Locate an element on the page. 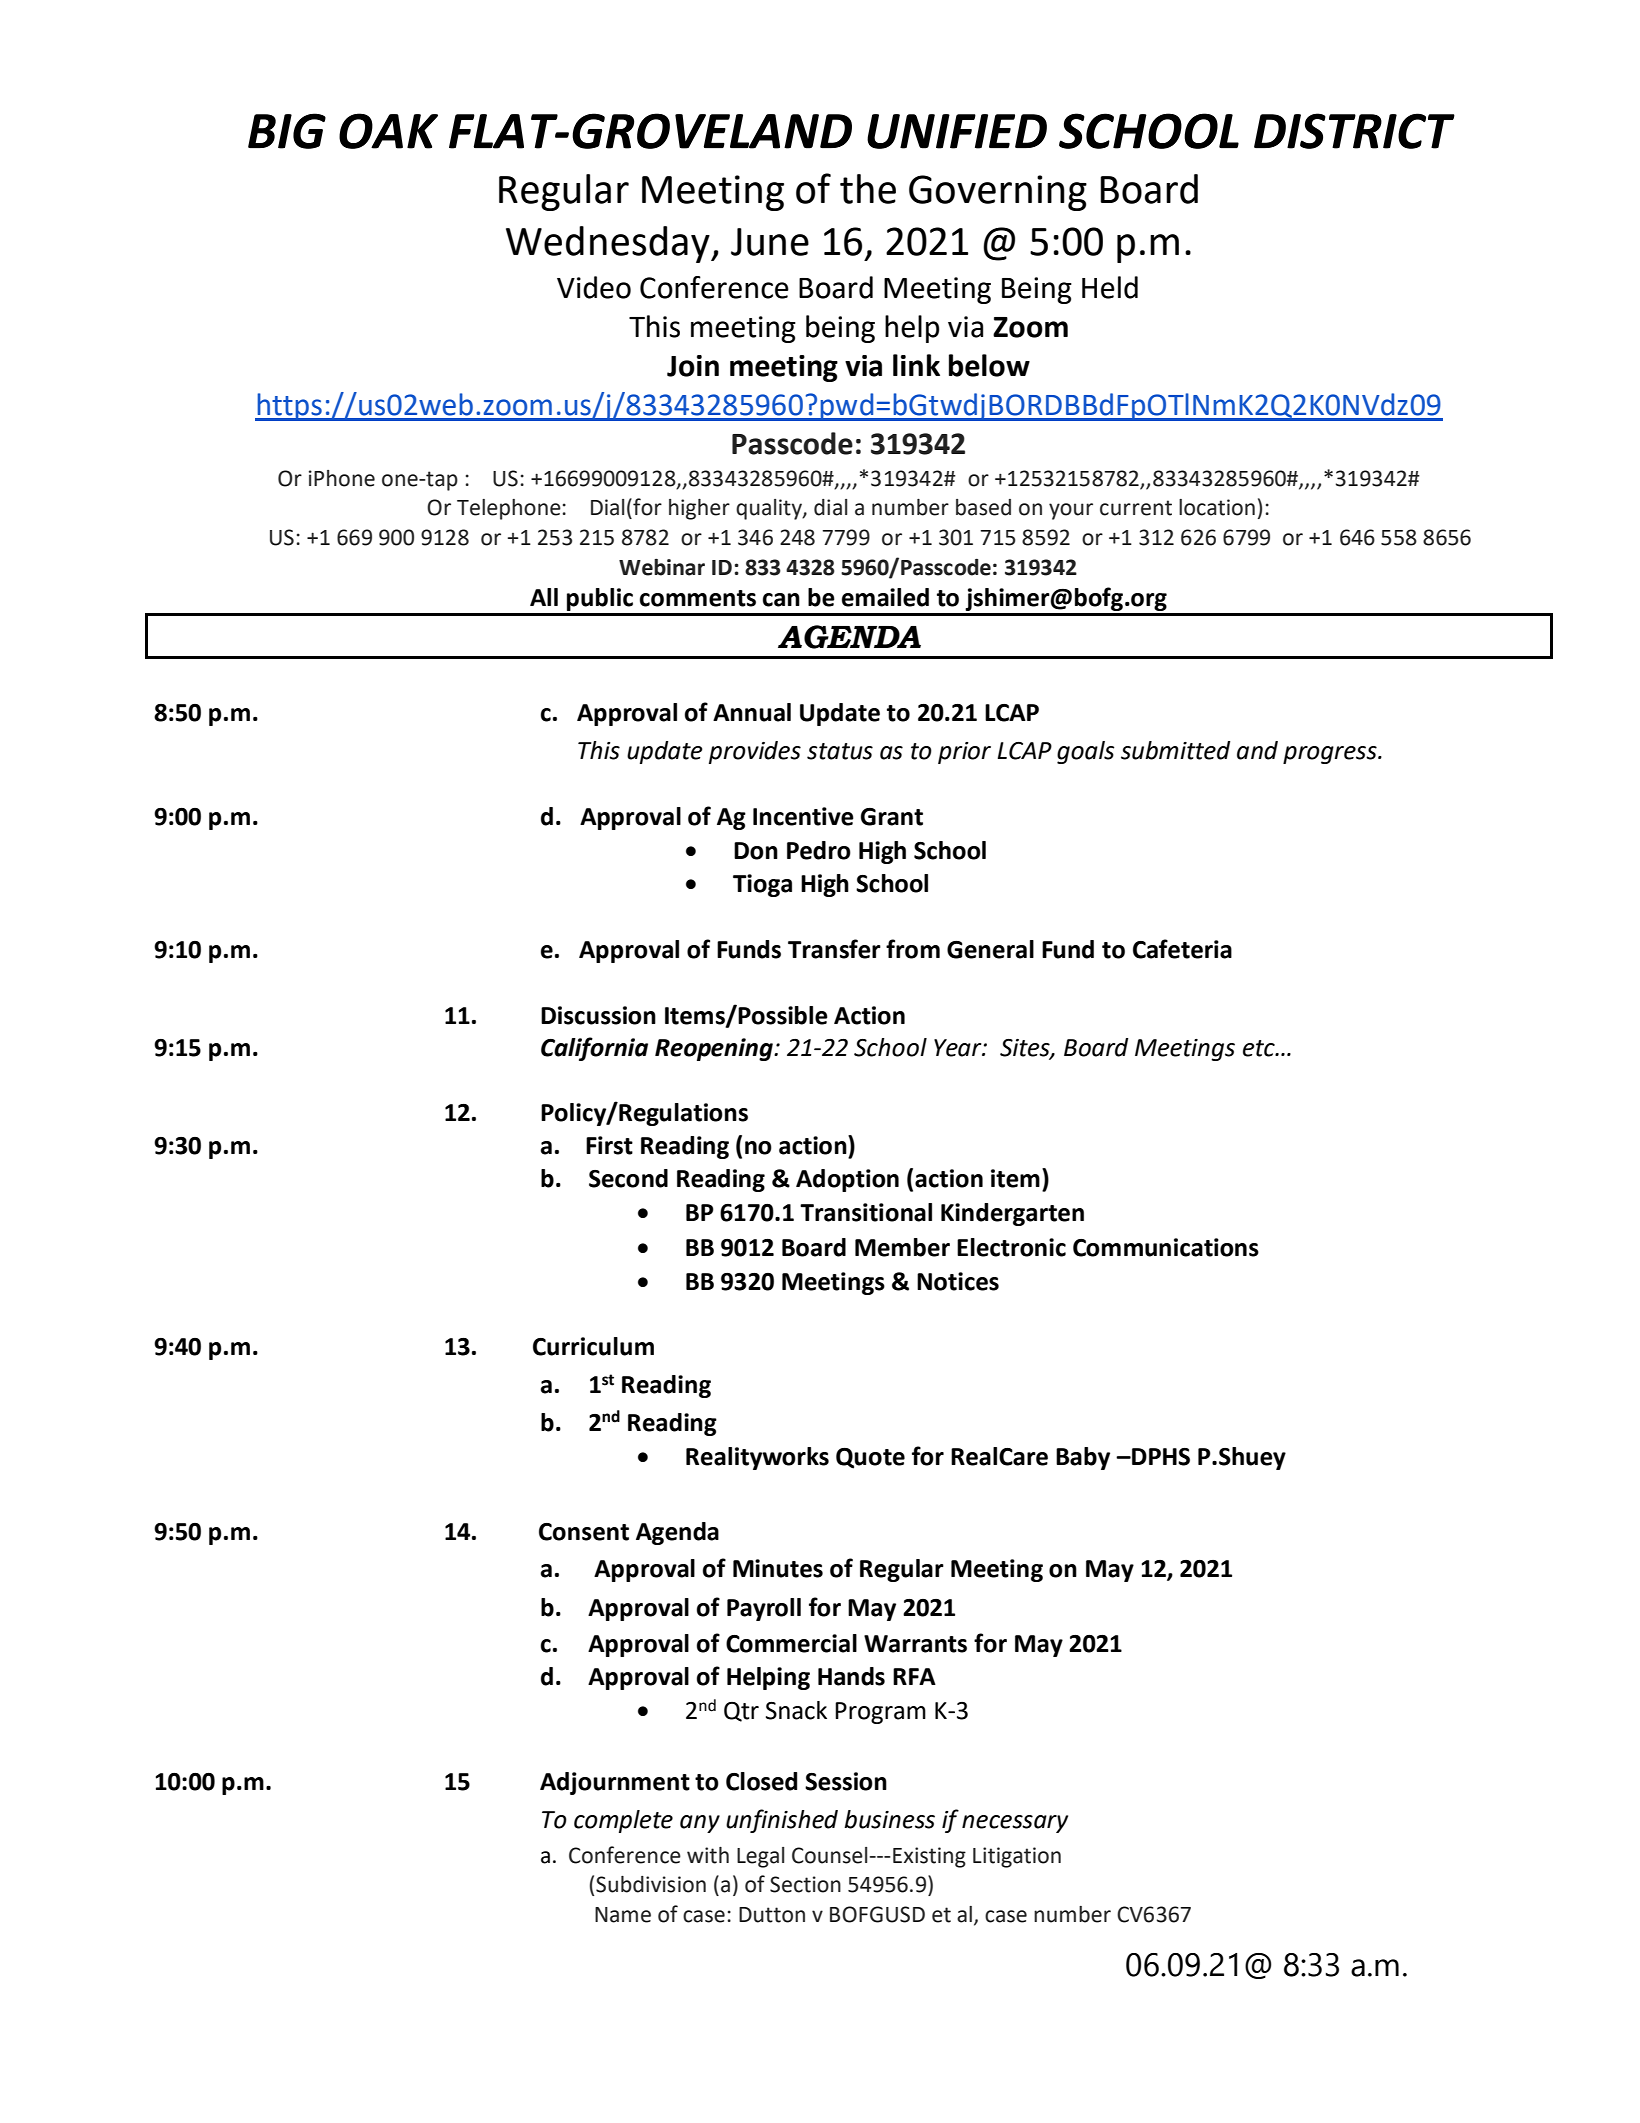 The height and width of the image is (2123, 1640). DISTRICT is located at coordinates (1354, 131).
